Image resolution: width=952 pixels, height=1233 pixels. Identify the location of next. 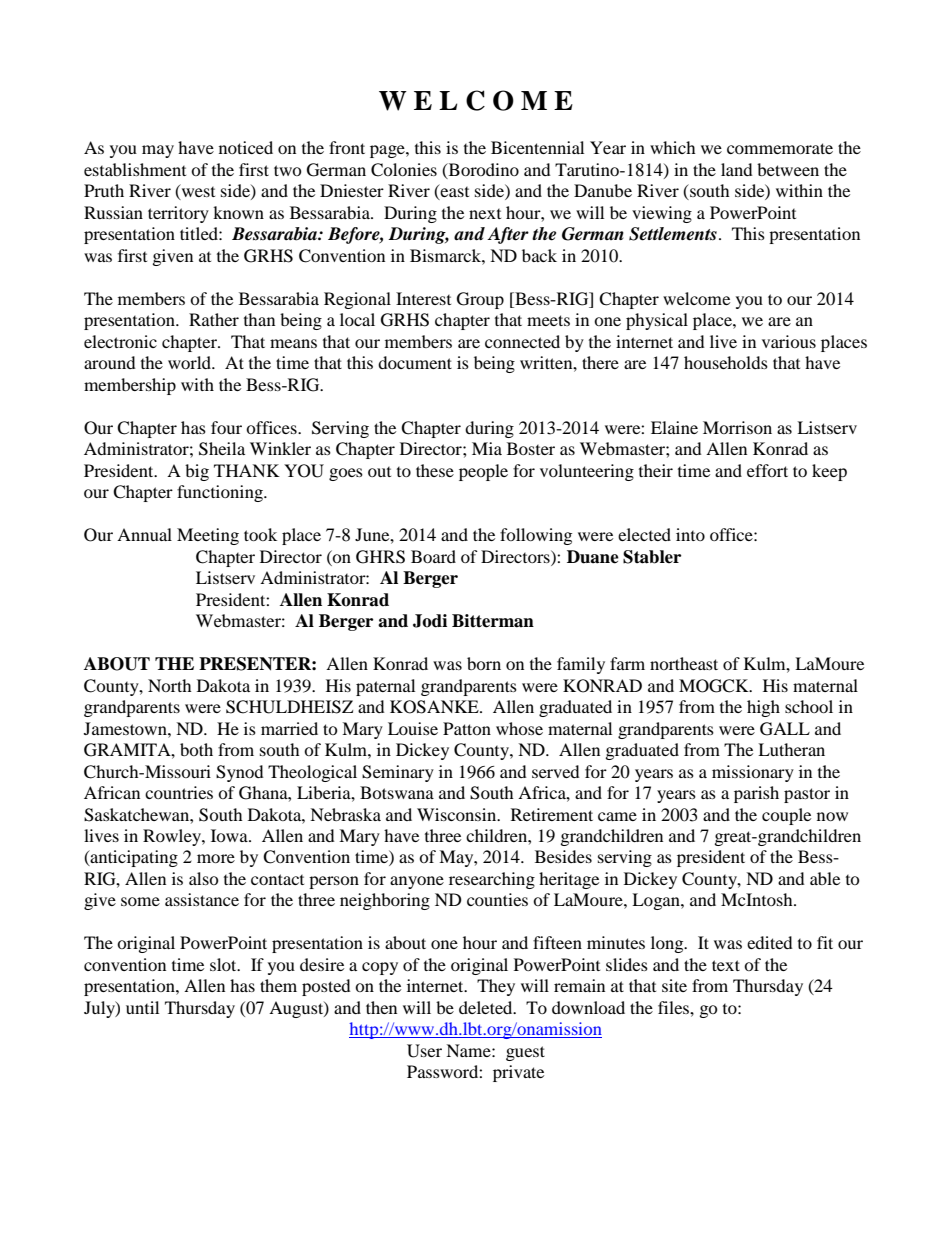
(485, 214).
